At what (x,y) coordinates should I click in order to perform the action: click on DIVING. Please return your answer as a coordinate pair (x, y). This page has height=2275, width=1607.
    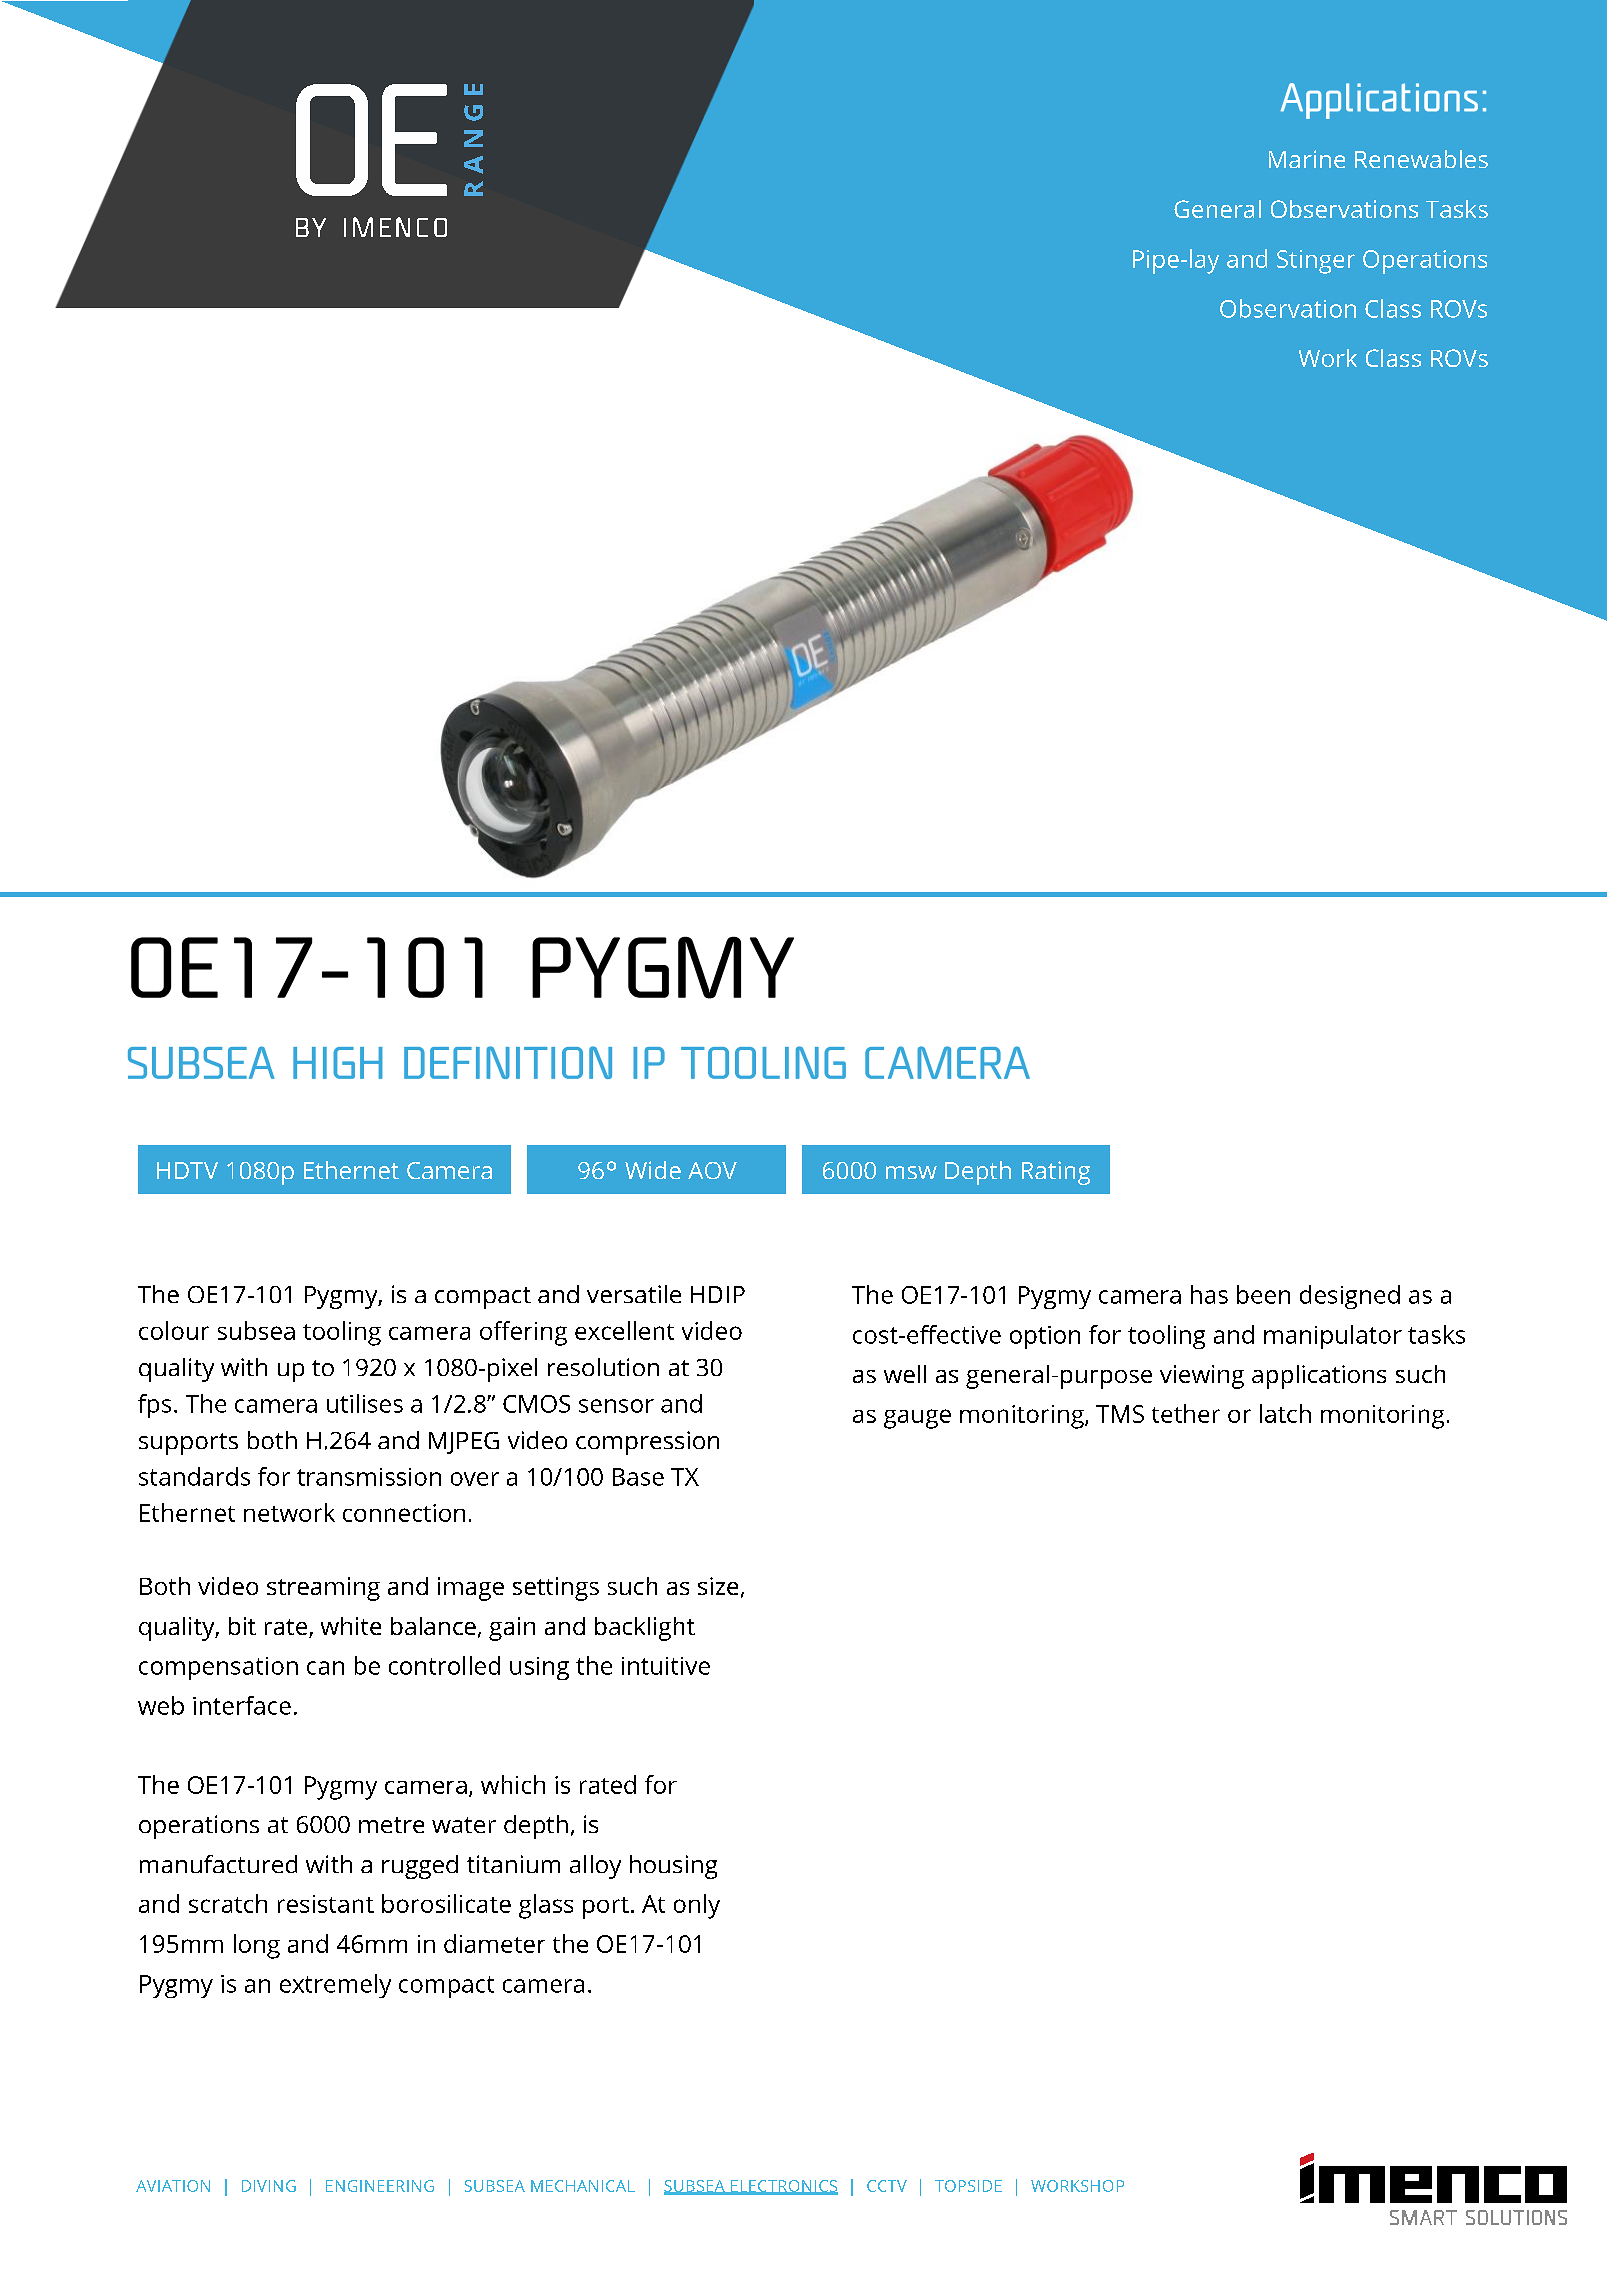
    Looking at the image, I should click on (269, 2186).
